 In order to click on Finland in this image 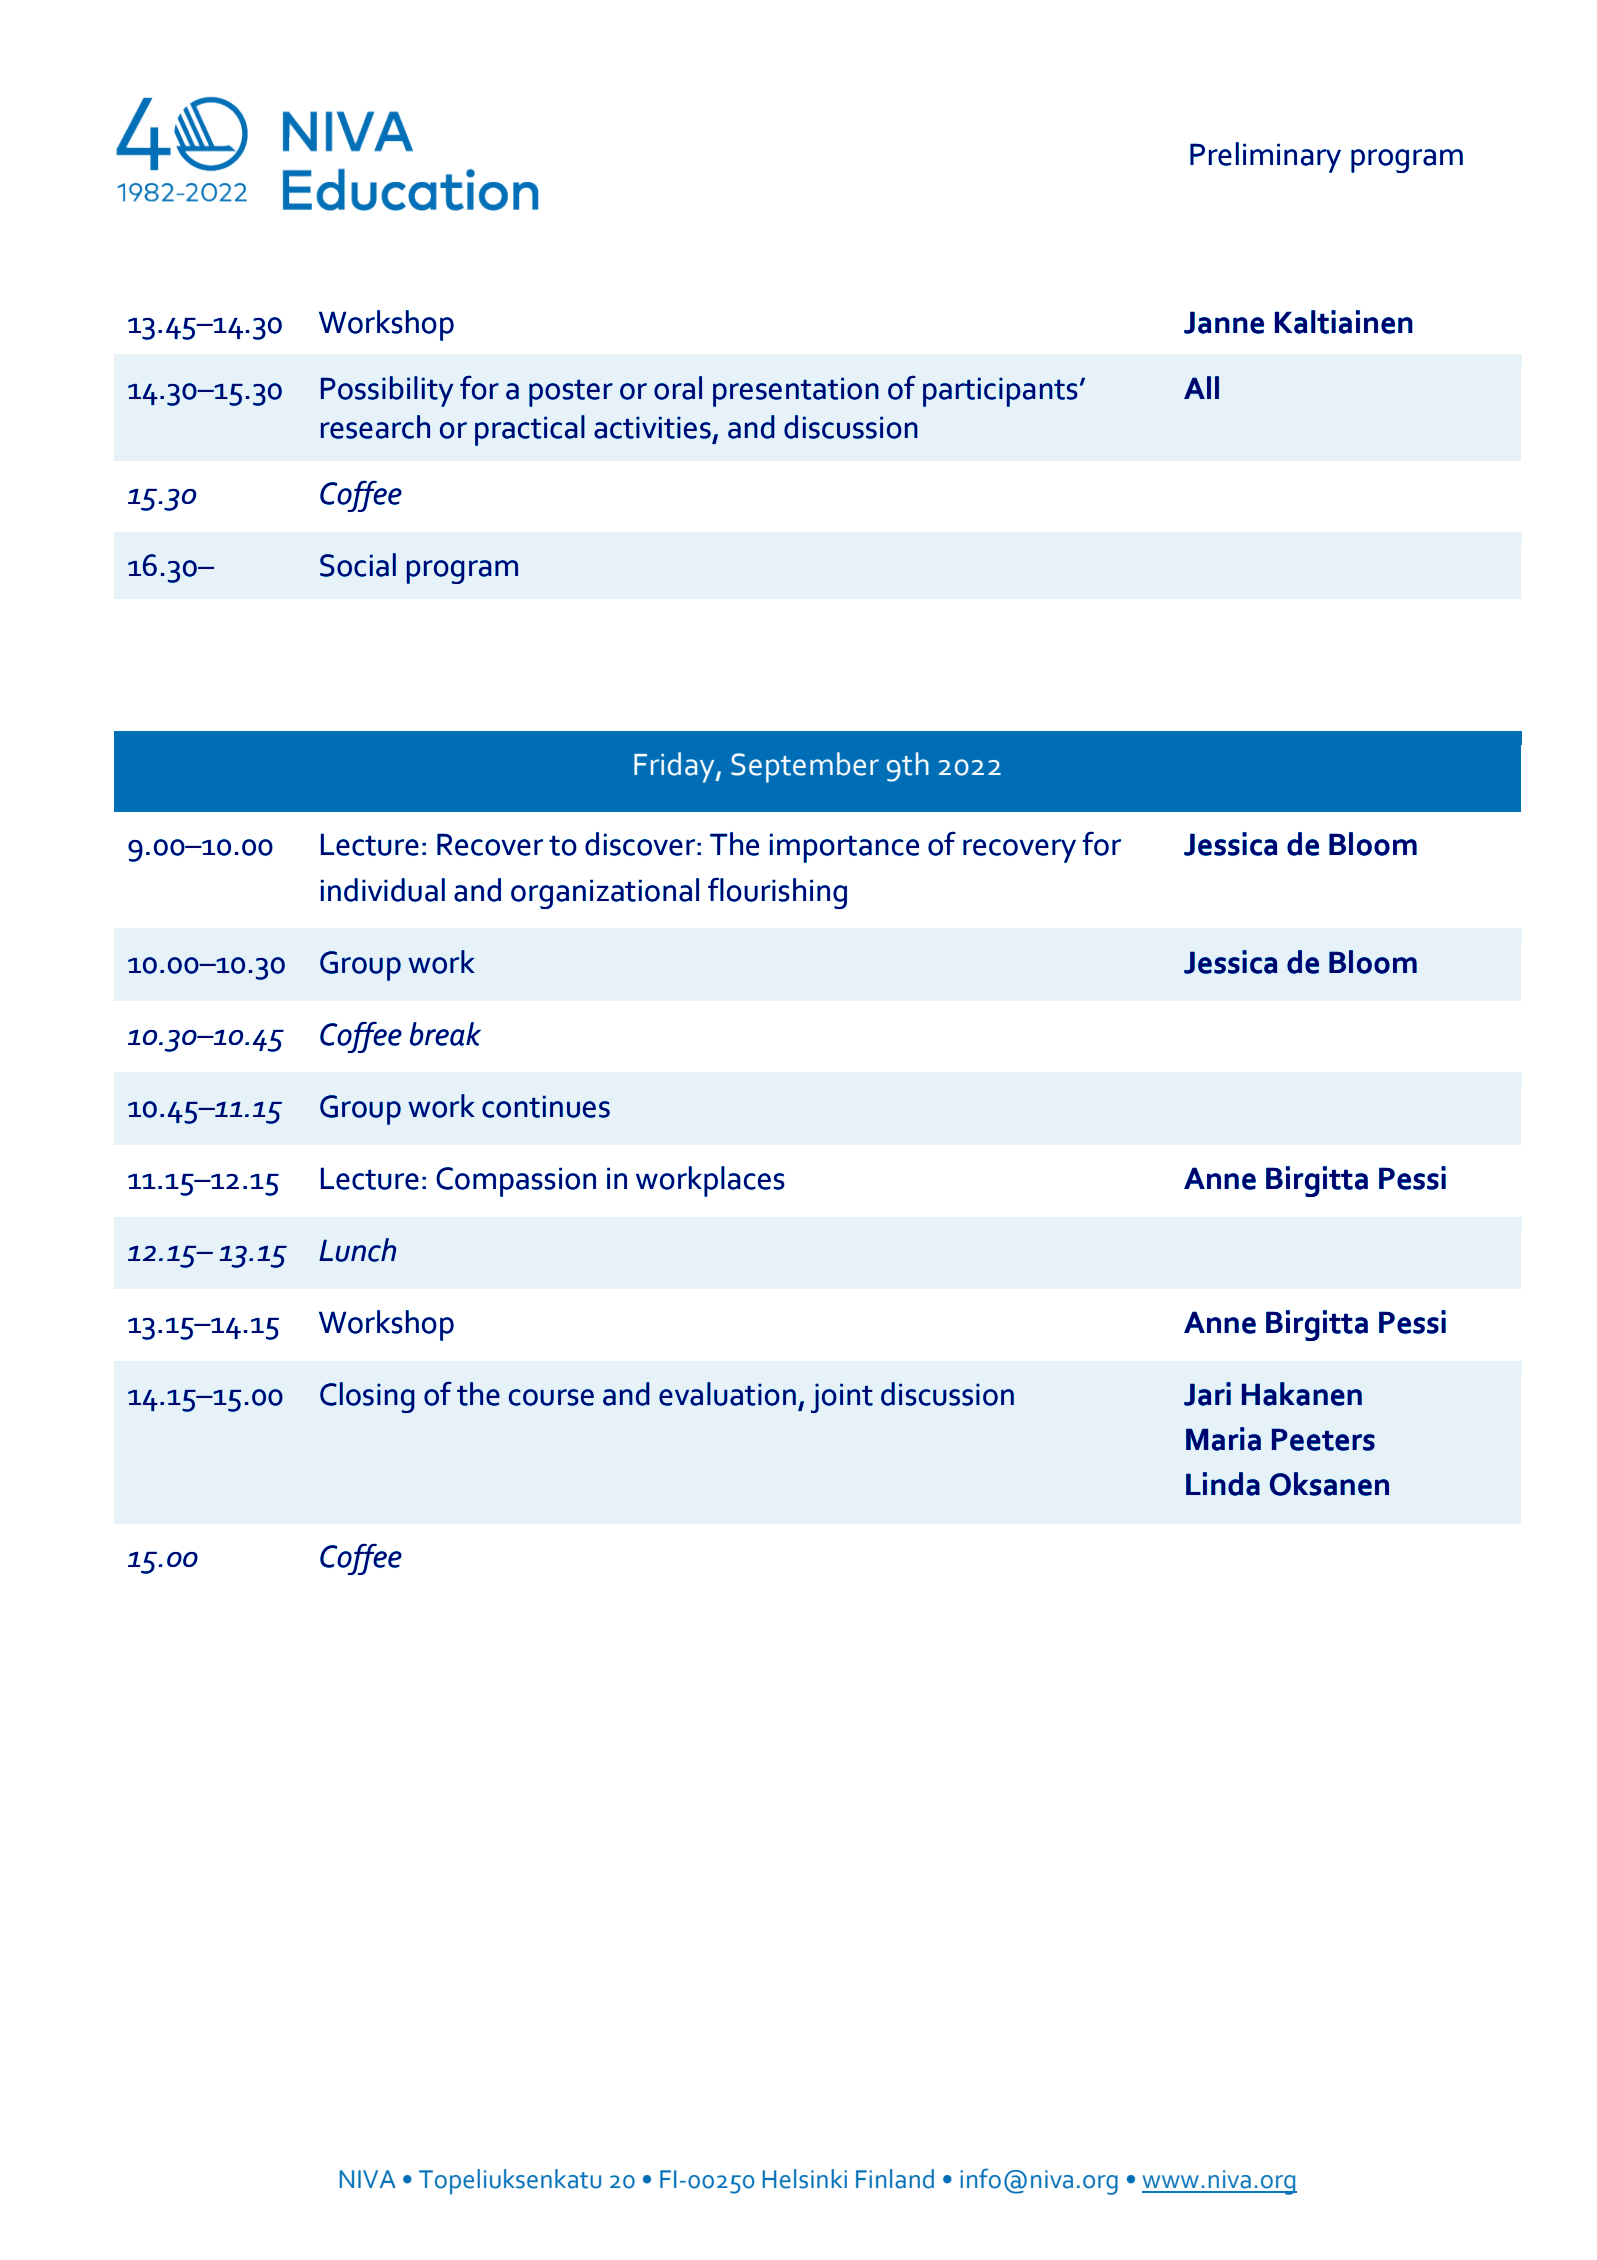, I will do `click(895, 2179)`.
